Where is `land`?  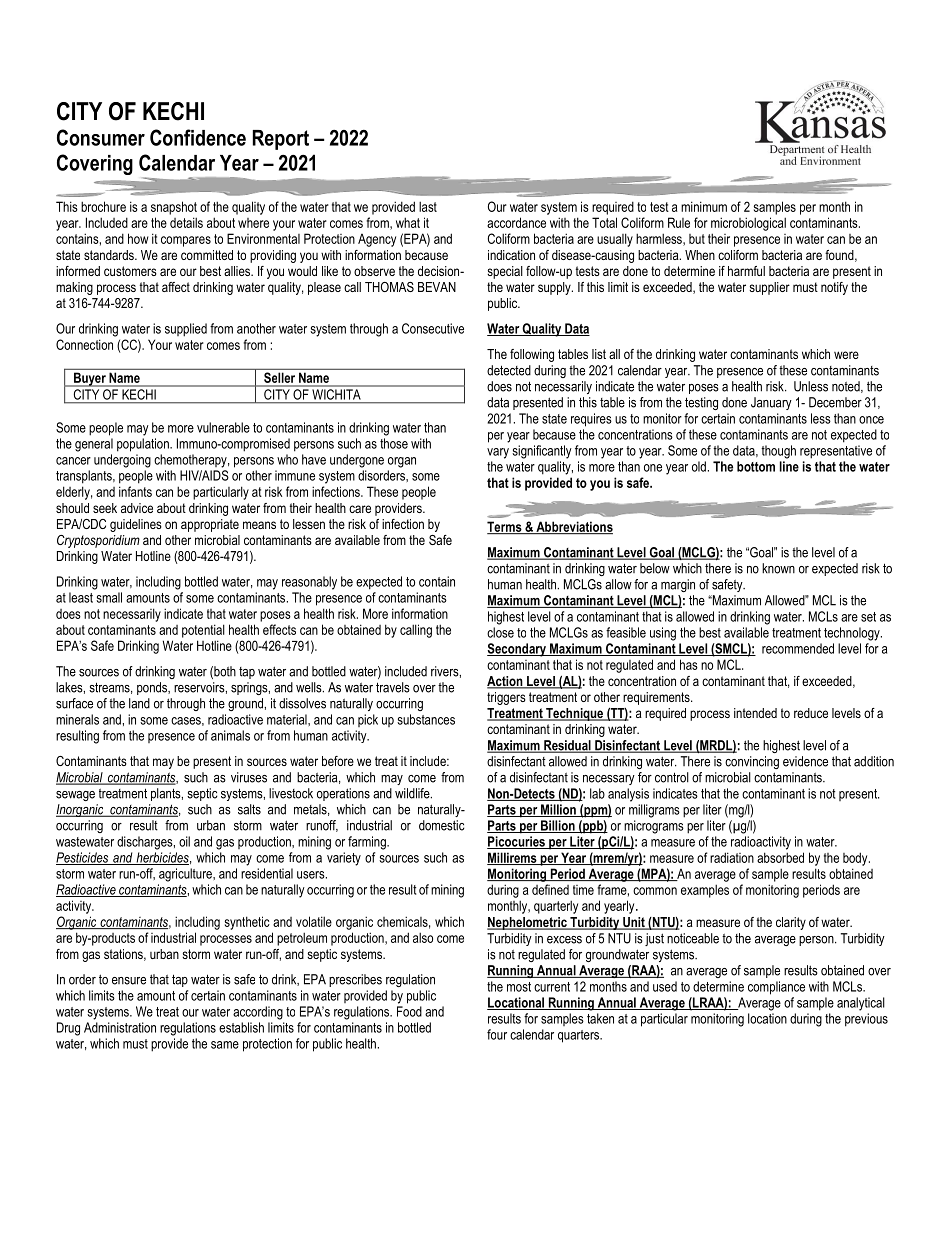 land is located at coordinates (139, 703).
